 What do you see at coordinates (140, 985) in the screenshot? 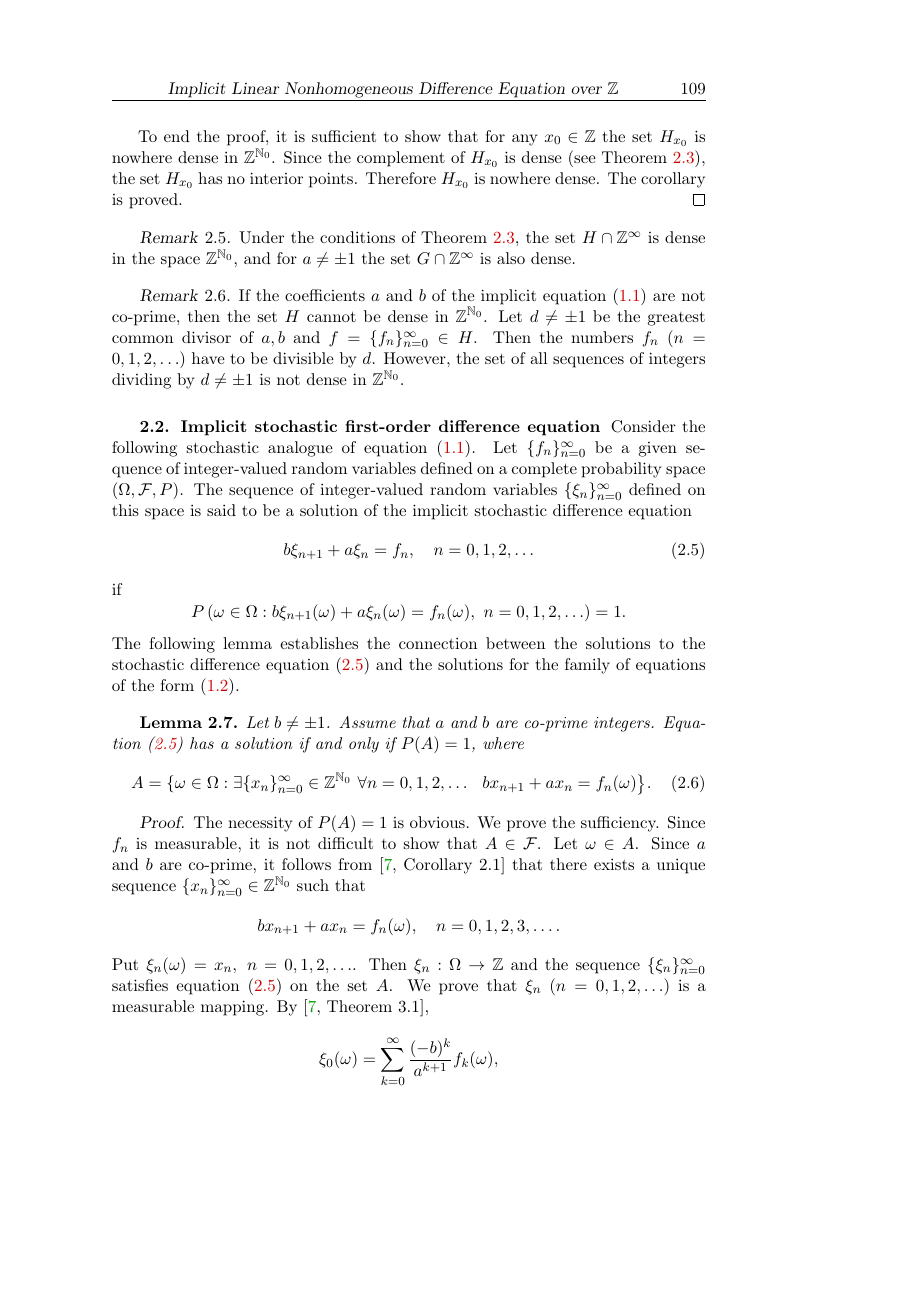
I see `satisfies` at bounding box center [140, 985].
